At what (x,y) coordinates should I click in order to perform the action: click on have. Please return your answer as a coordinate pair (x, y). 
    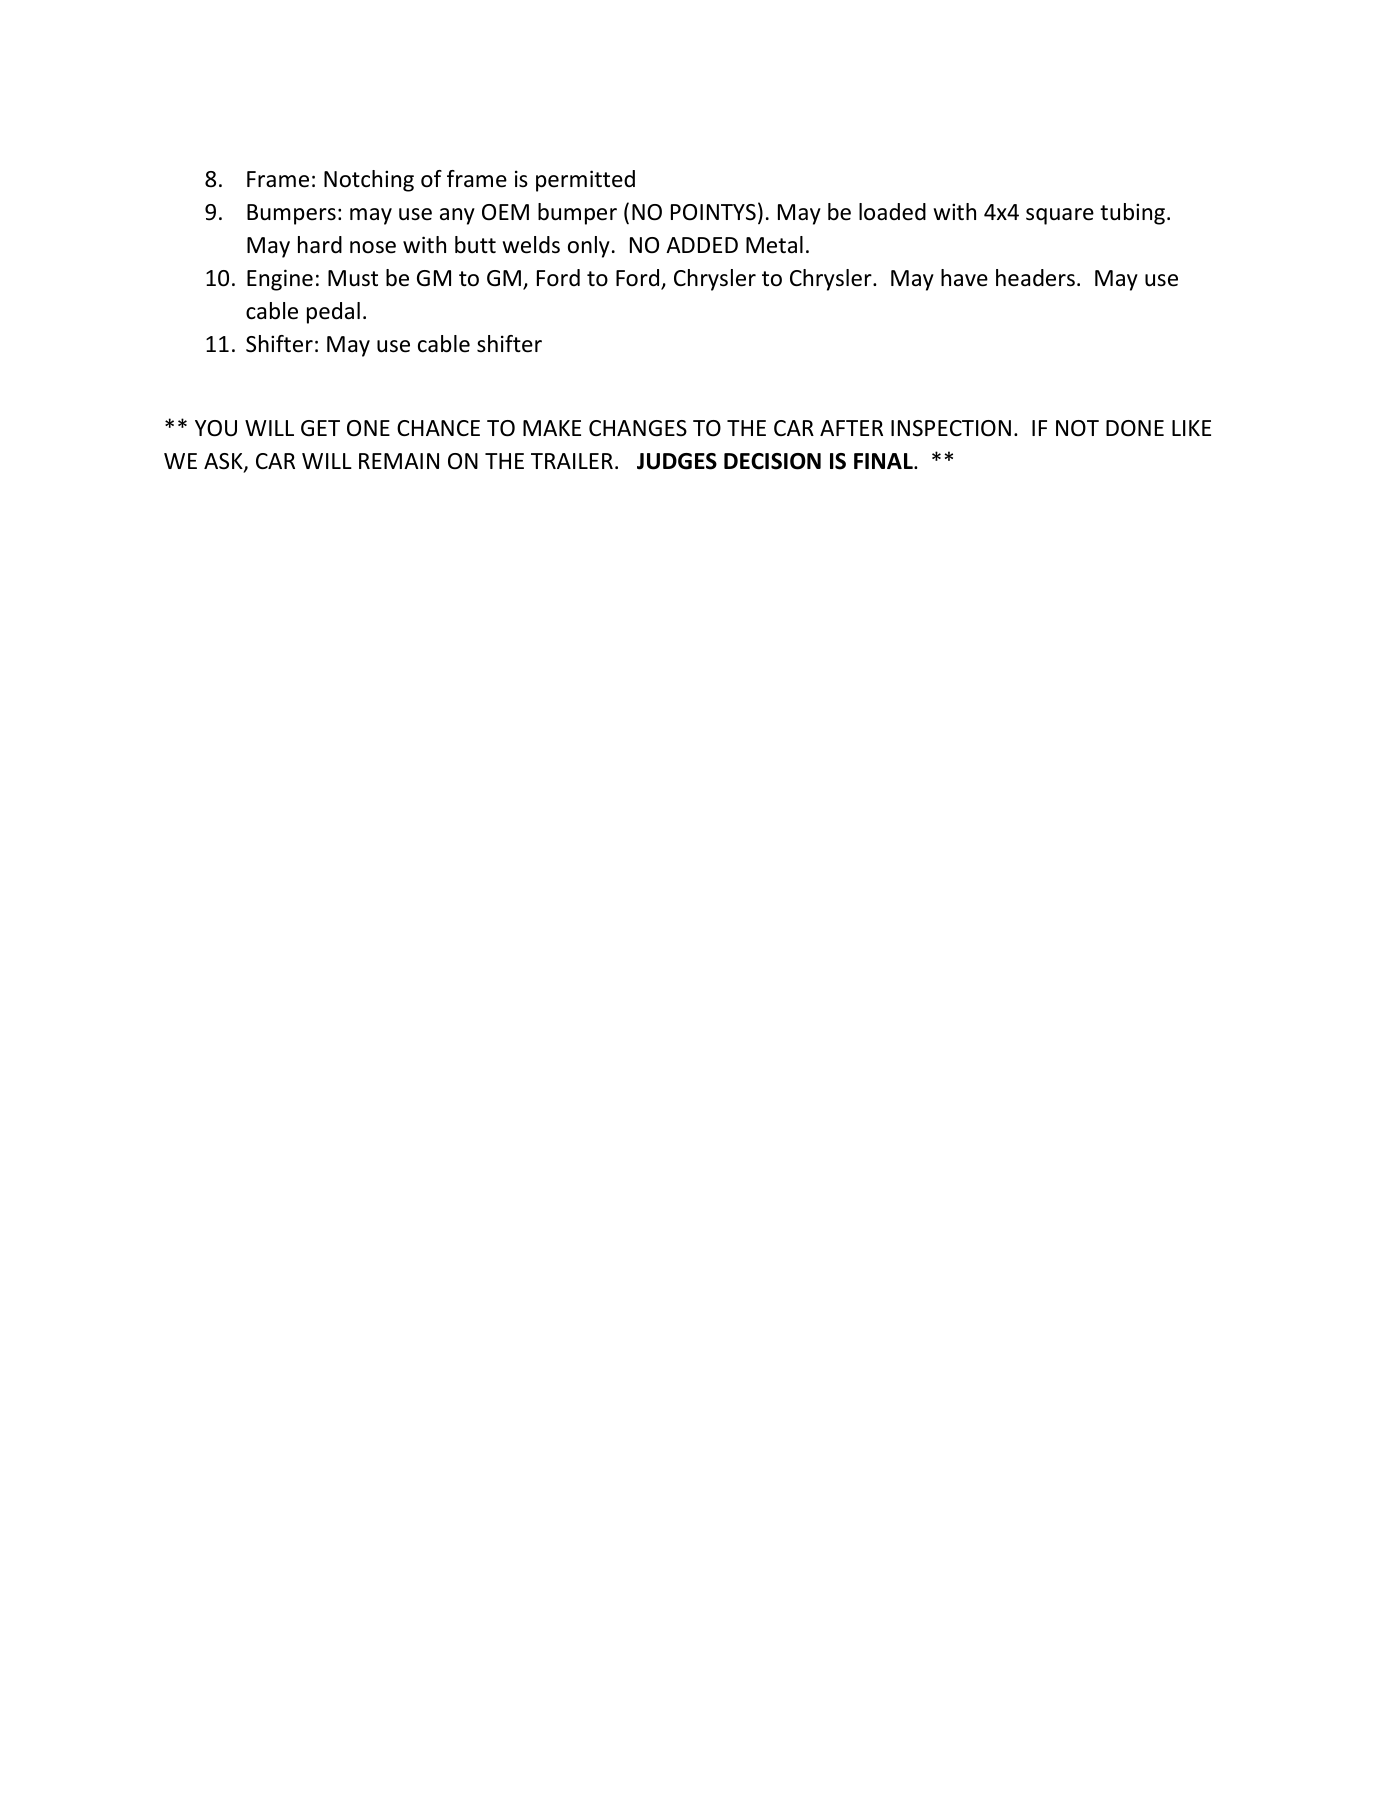
    Looking at the image, I should click on (964, 278).
